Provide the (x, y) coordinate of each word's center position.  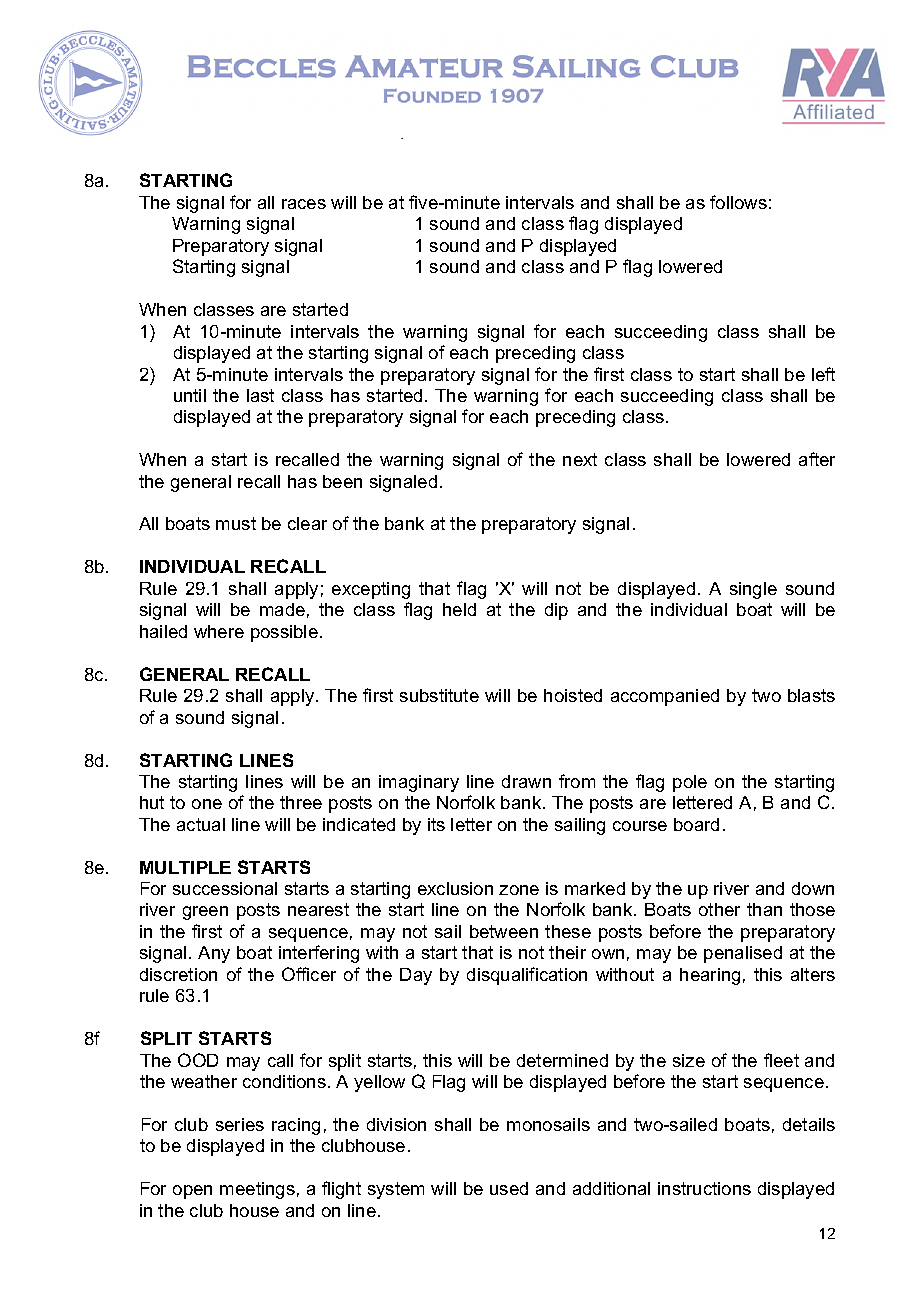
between (504, 931)
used (509, 1188)
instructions (704, 1188)
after (817, 459)
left (823, 374)
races (304, 204)
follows (738, 202)
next (580, 459)
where (219, 631)
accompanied (665, 697)
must (236, 523)
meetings (257, 1190)
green (205, 913)
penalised (743, 954)
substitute (439, 695)
